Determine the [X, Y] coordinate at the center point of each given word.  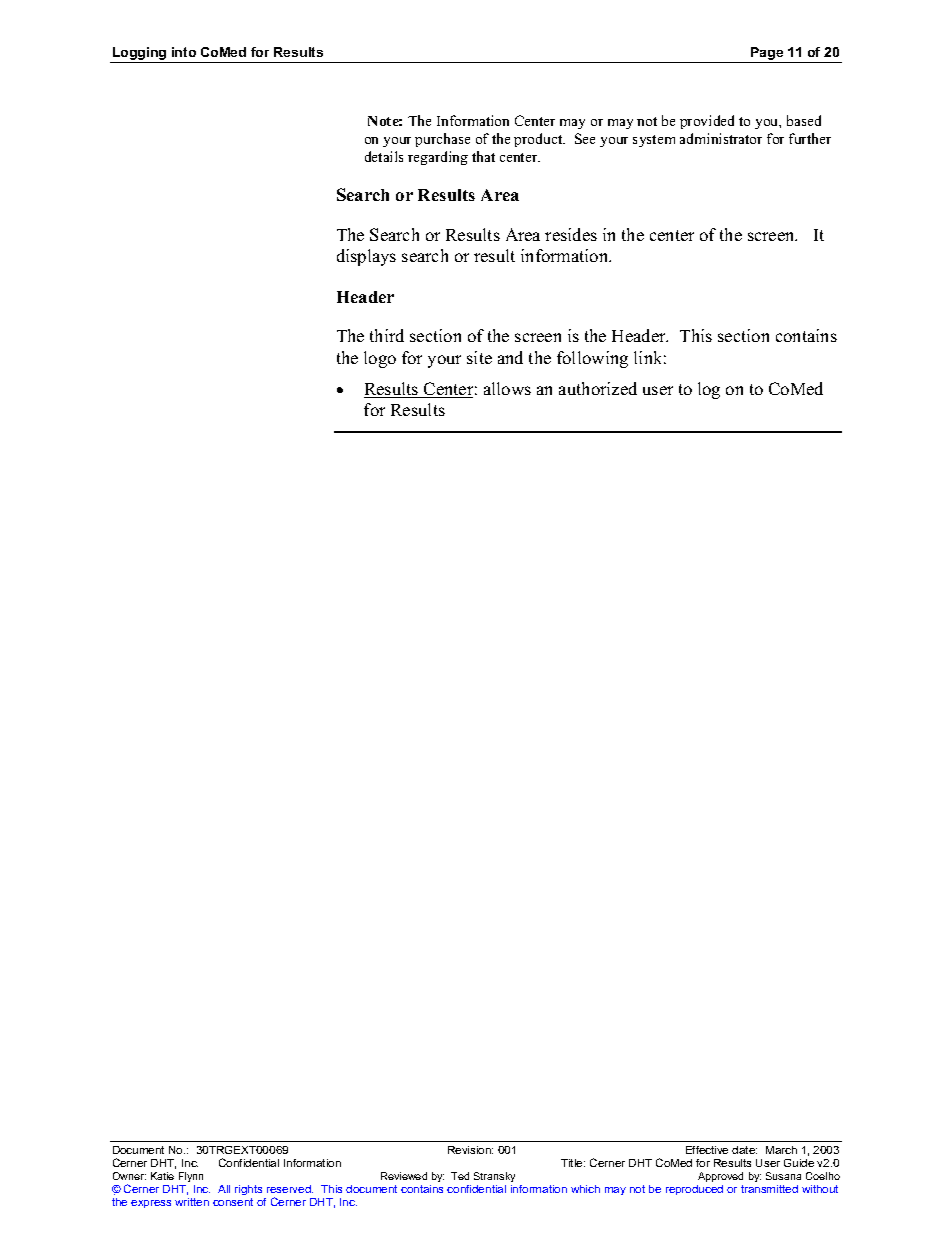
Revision [470, 1150]
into [184, 52]
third [387, 335]
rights [248, 1190]
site [479, 357]
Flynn [191, 1177]
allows [507, 388]
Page [767, 55]
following [592, 359]
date [744, 1150]
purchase [442, 140]
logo [380, 359]
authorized [598, 388]
